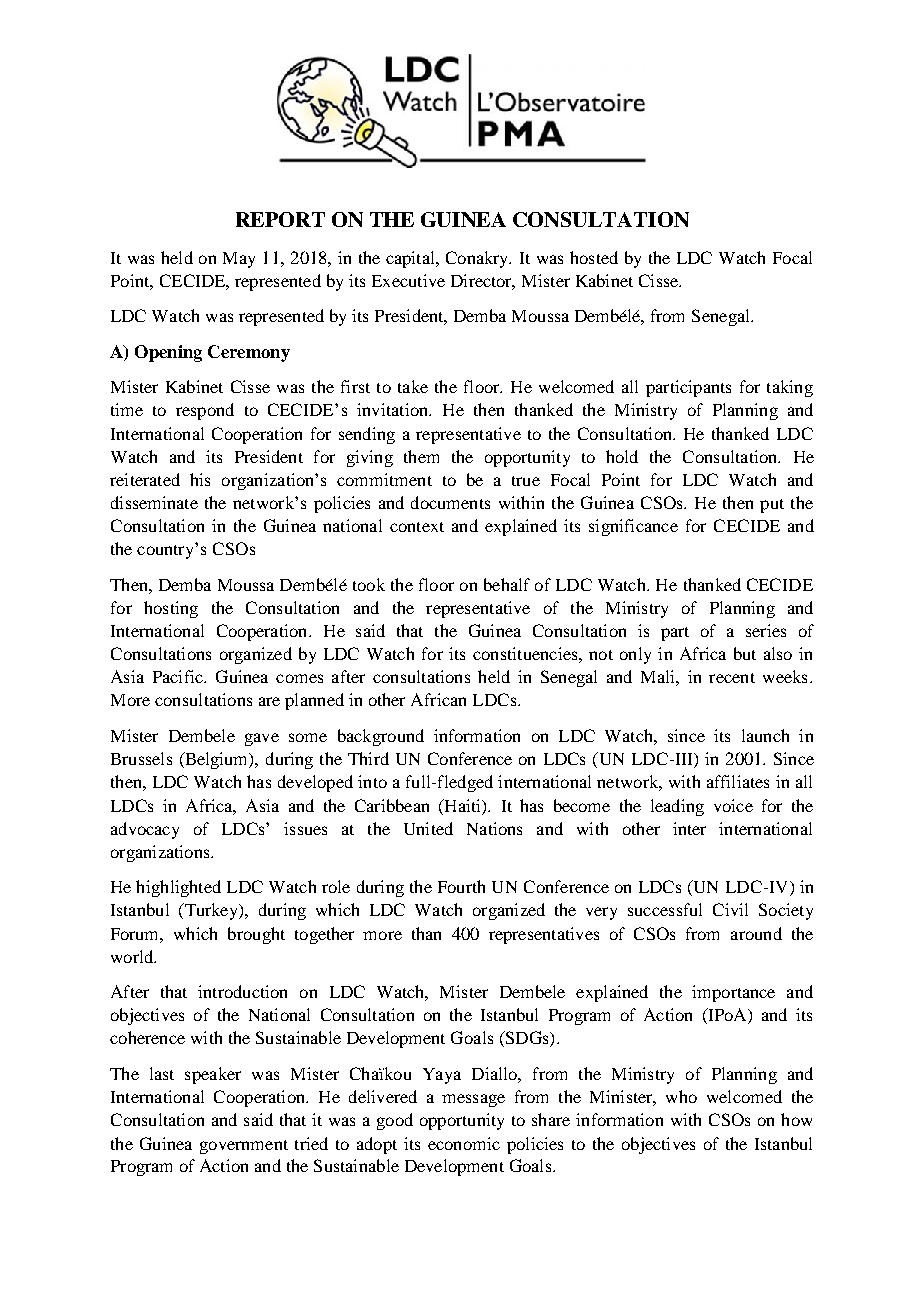  Describe the element at coordinates (381, 737) in the page. I see `background` at that location.
